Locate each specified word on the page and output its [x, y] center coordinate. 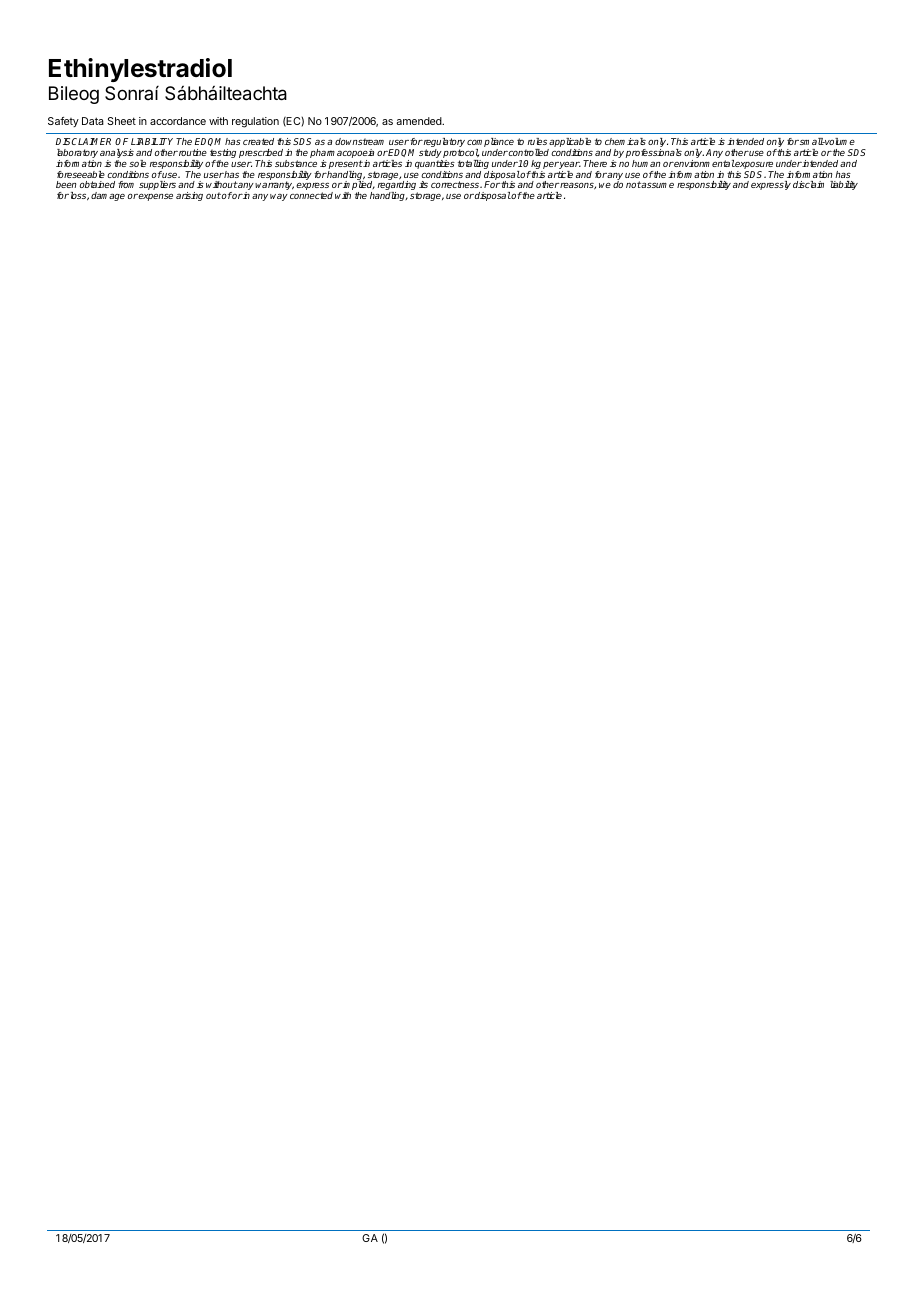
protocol [461, 155]
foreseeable [81, 174]
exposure [754, 166]
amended [419, 121]
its [423, 184]
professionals [654, 155]
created [258, 141]
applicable [569, 144]
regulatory [443, 144]
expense [155, 197]
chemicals [625, 141]
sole [137, 163]
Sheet [121, 121]
